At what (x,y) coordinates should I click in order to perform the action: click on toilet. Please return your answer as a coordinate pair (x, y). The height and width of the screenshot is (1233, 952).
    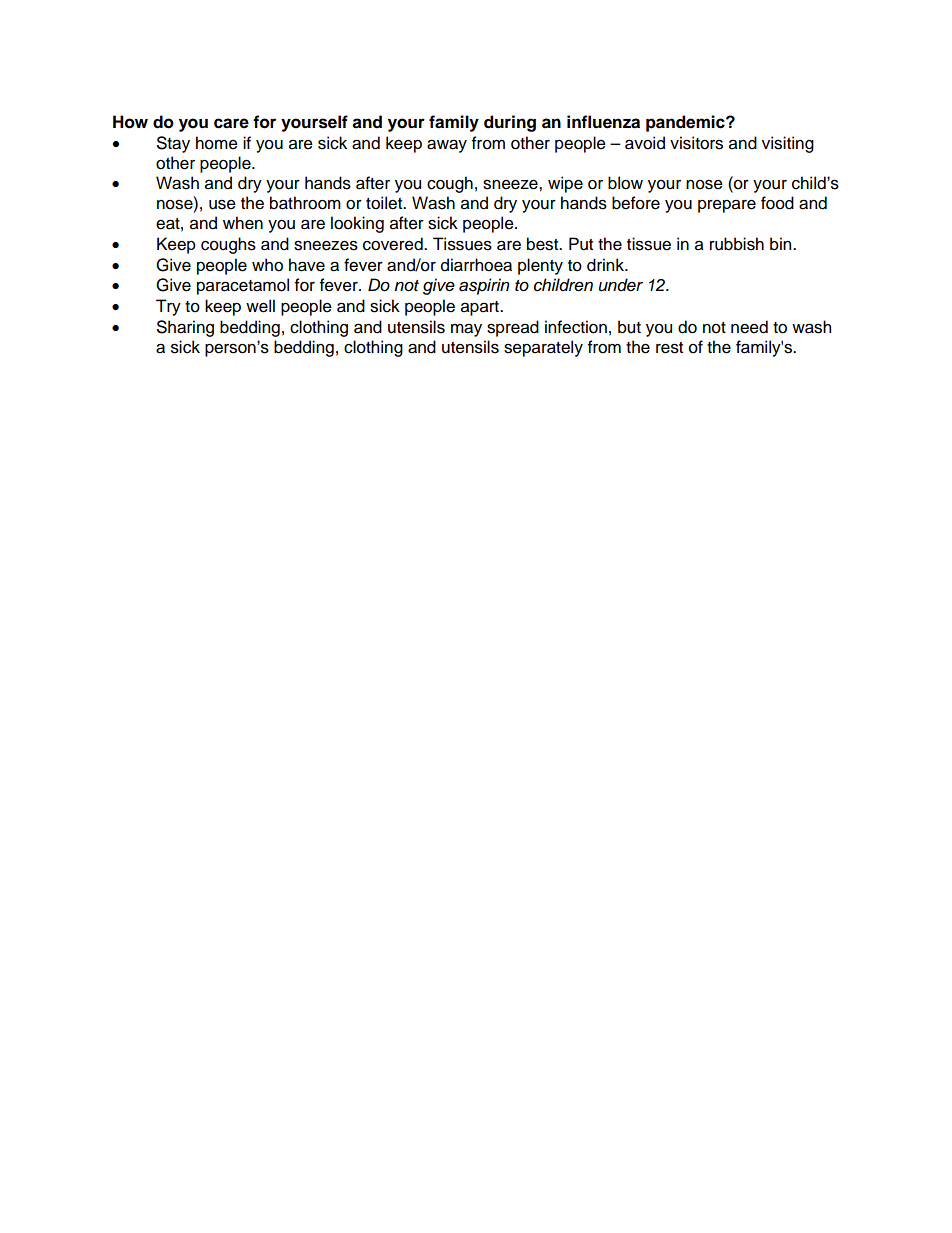
    Looking at the image, I should click on (385, 203).
